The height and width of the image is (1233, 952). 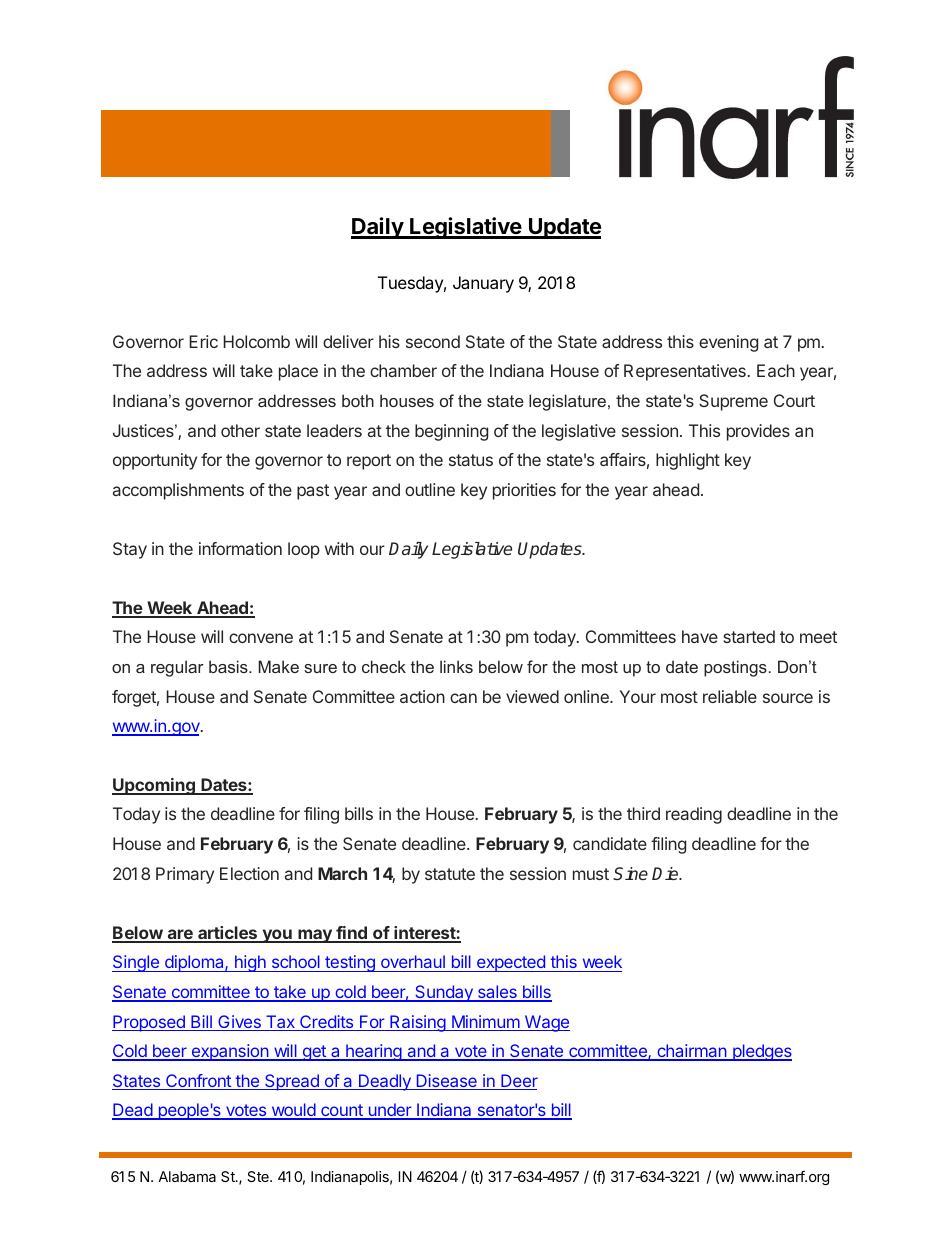 I want to click on outline, so click(x=430, y=489).
